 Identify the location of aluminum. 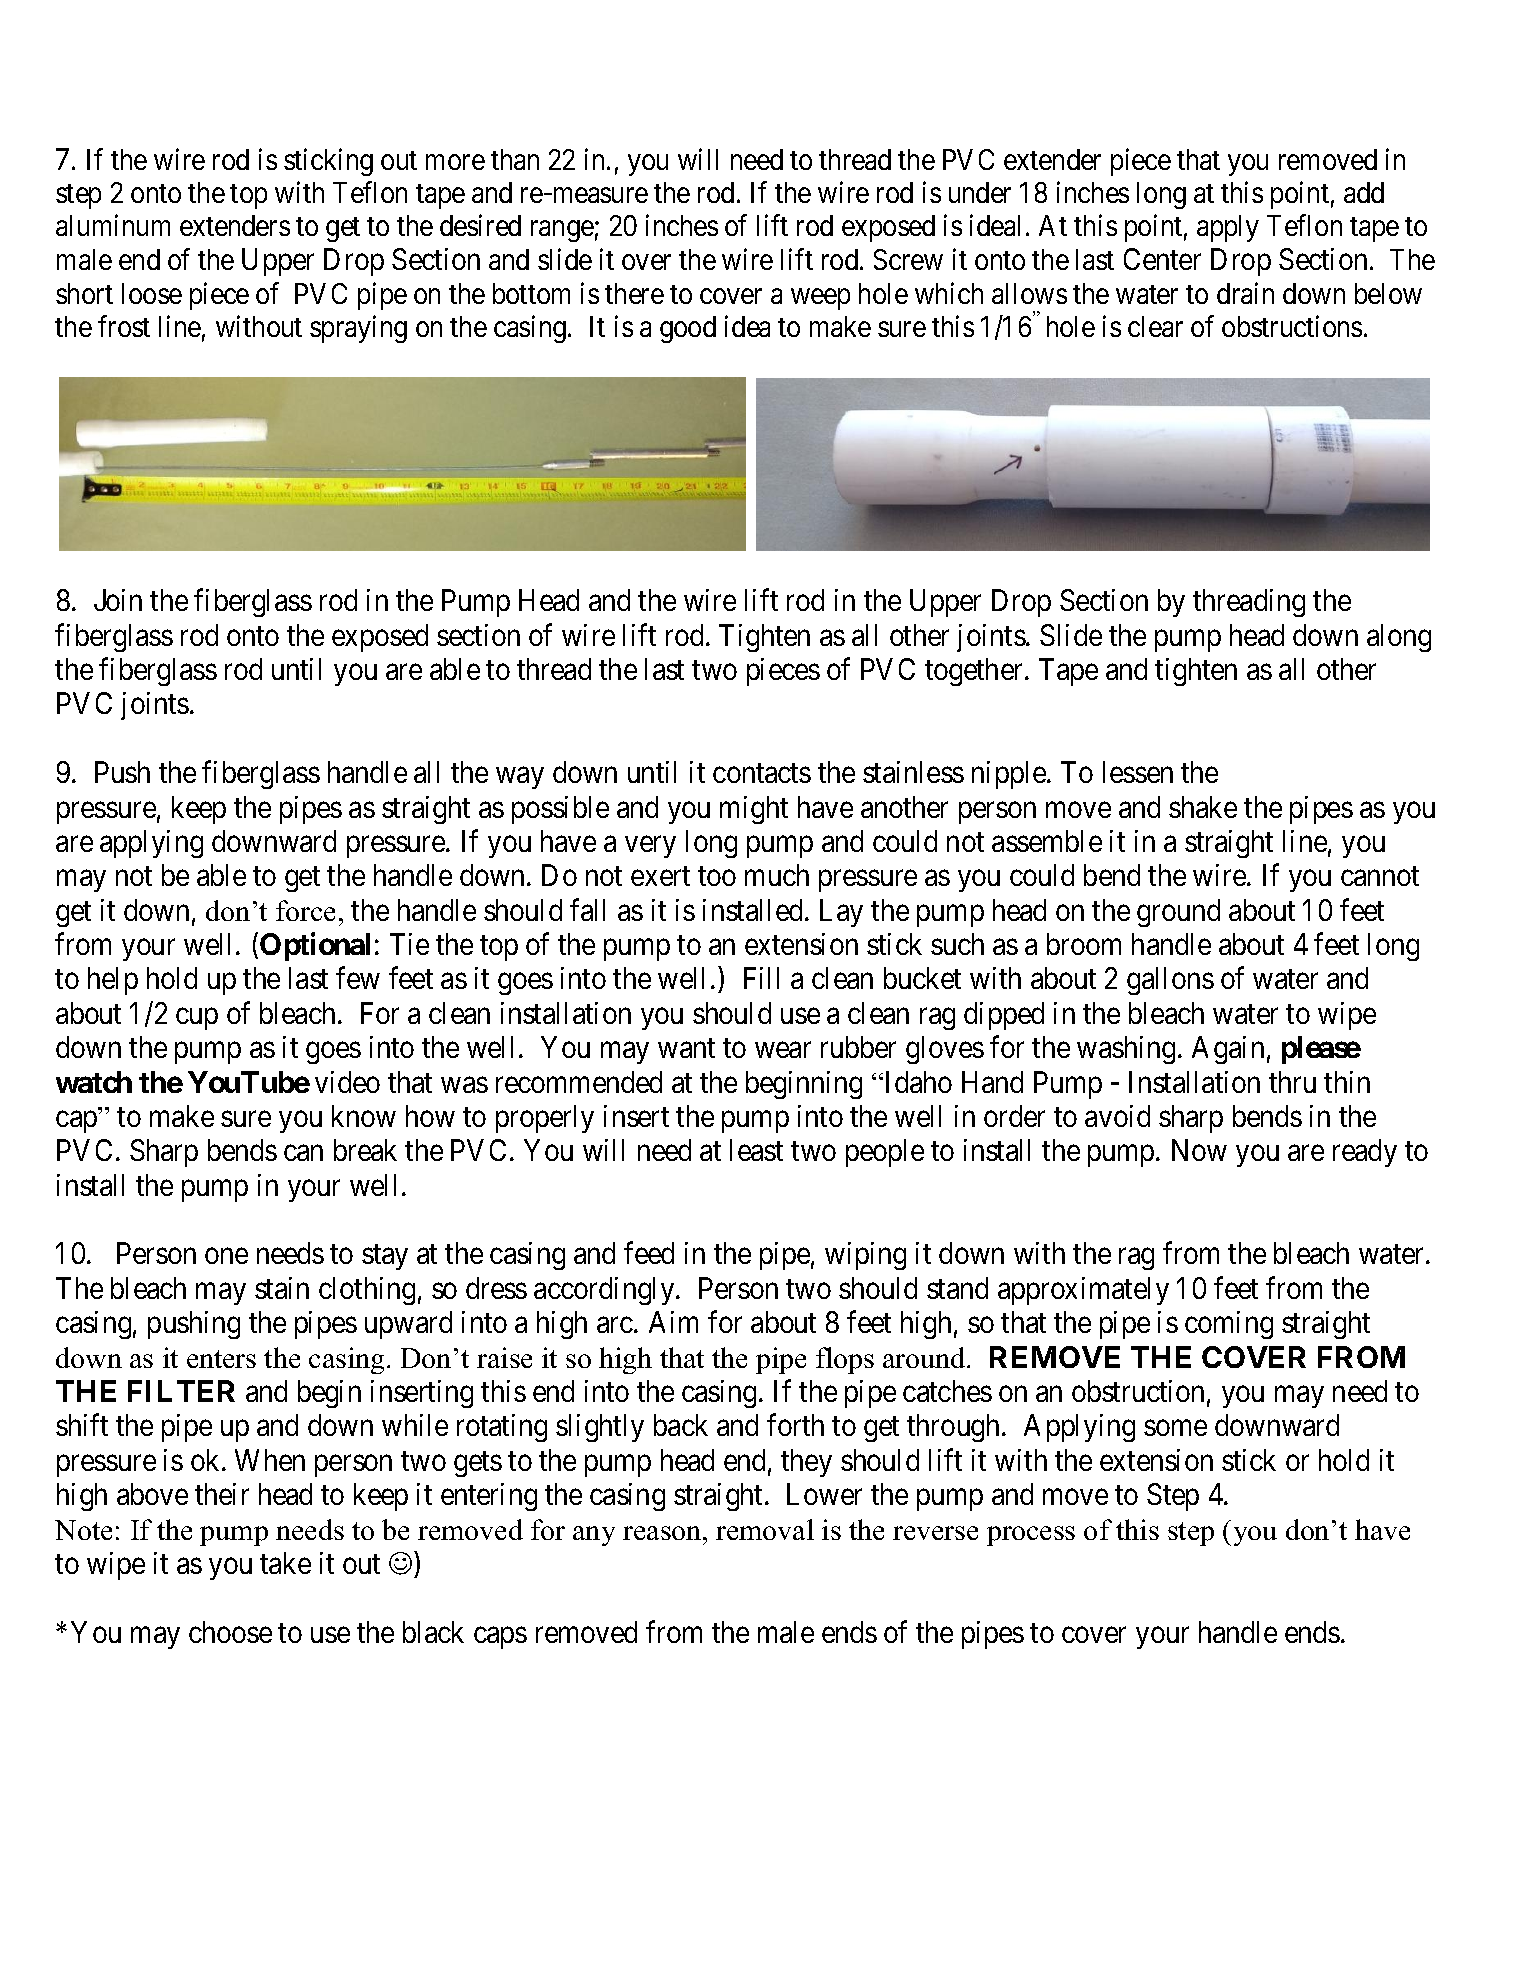
(113, 225).
